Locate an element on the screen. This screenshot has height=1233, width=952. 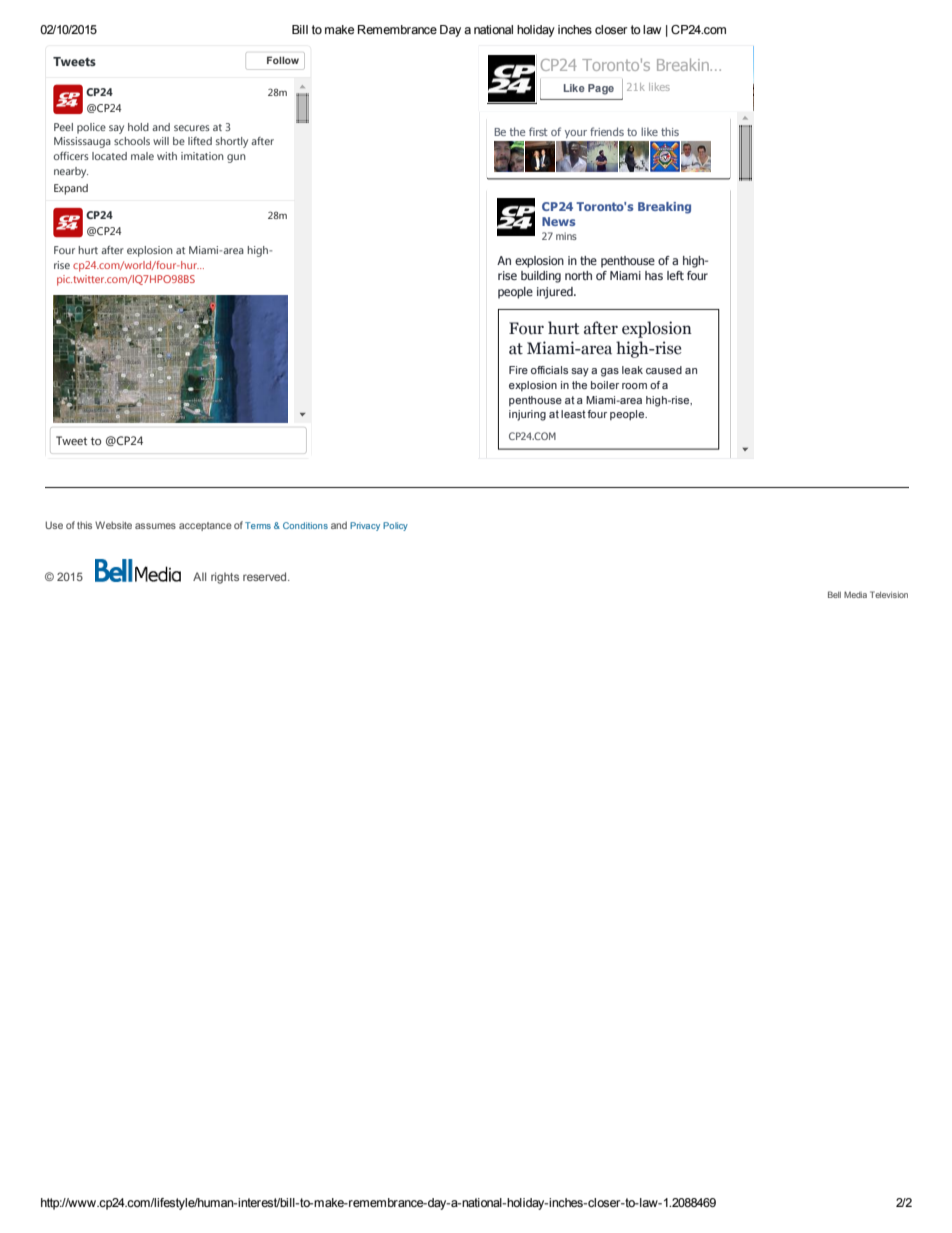
injuring is located at coordinates (527, 415).
